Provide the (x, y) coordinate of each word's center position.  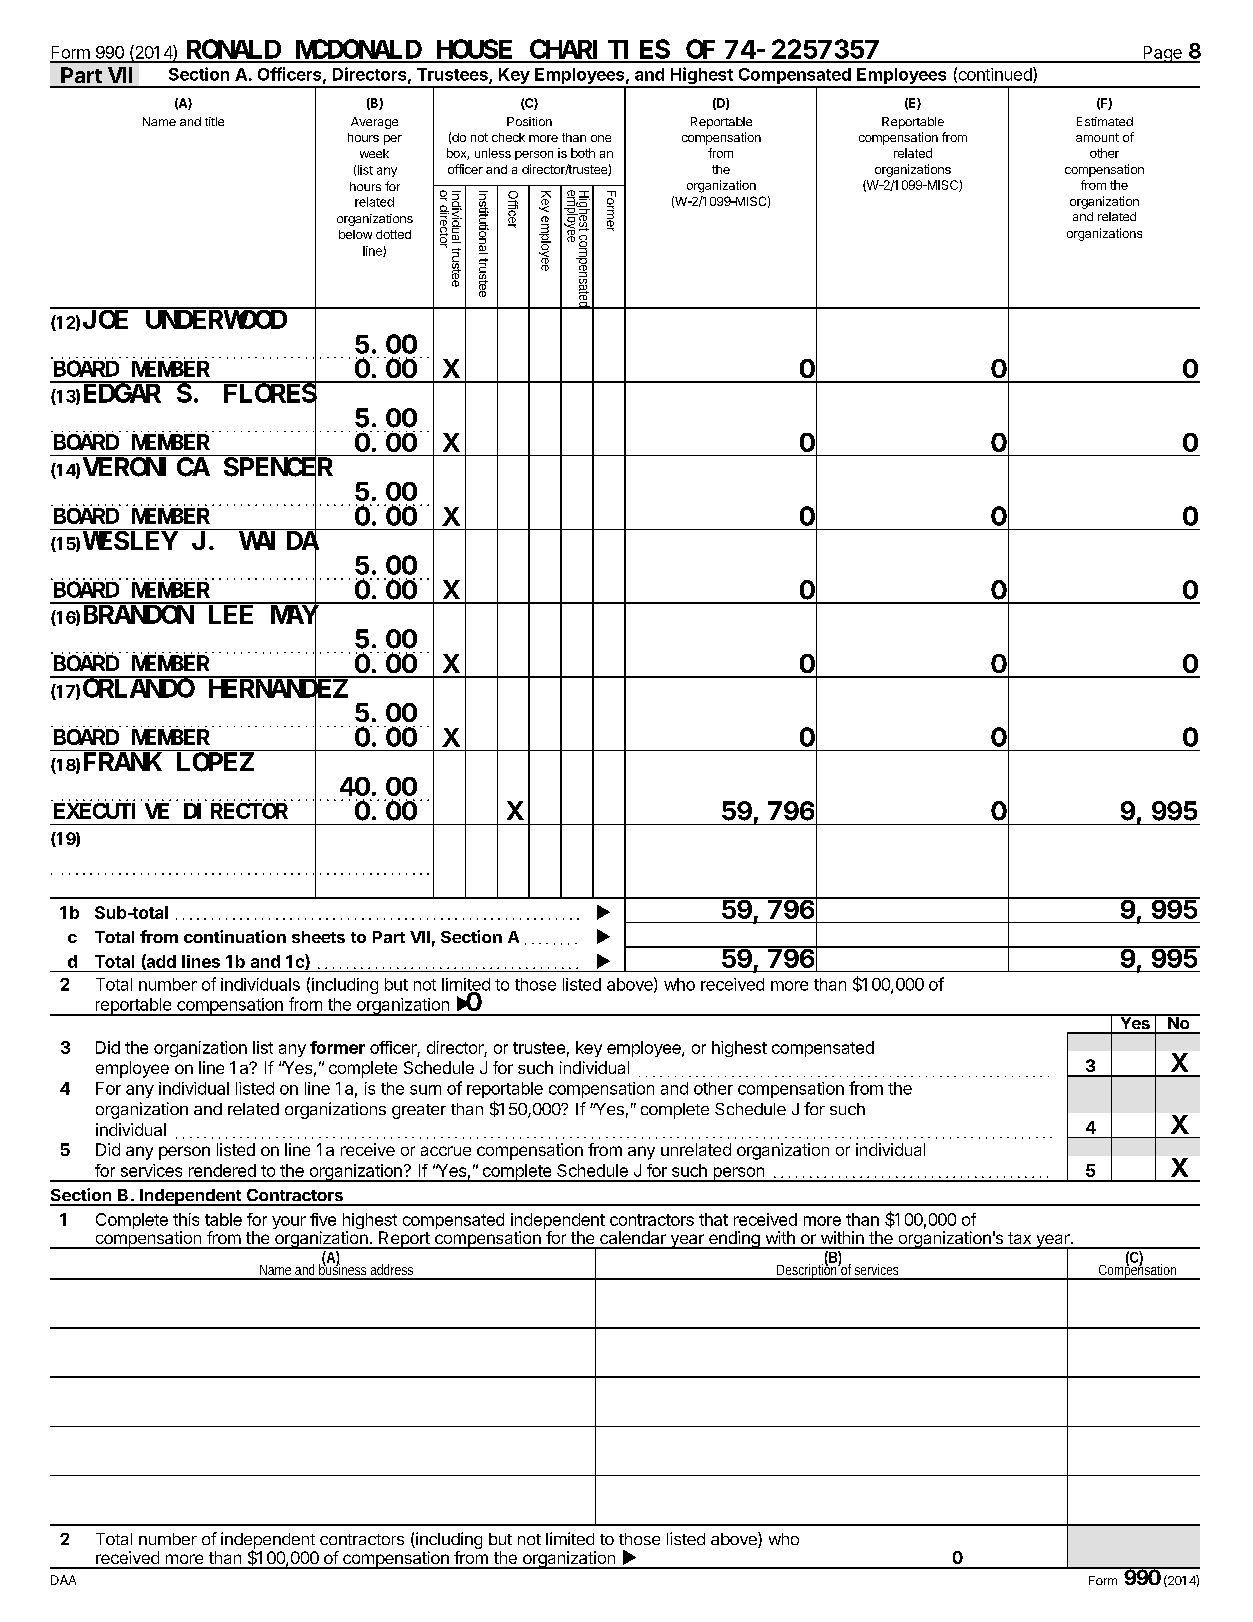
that (713, 1219)
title (214, 121)
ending (734, 1240)
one (601, 138)
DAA (63, 1580)
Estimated (1105, 121)
